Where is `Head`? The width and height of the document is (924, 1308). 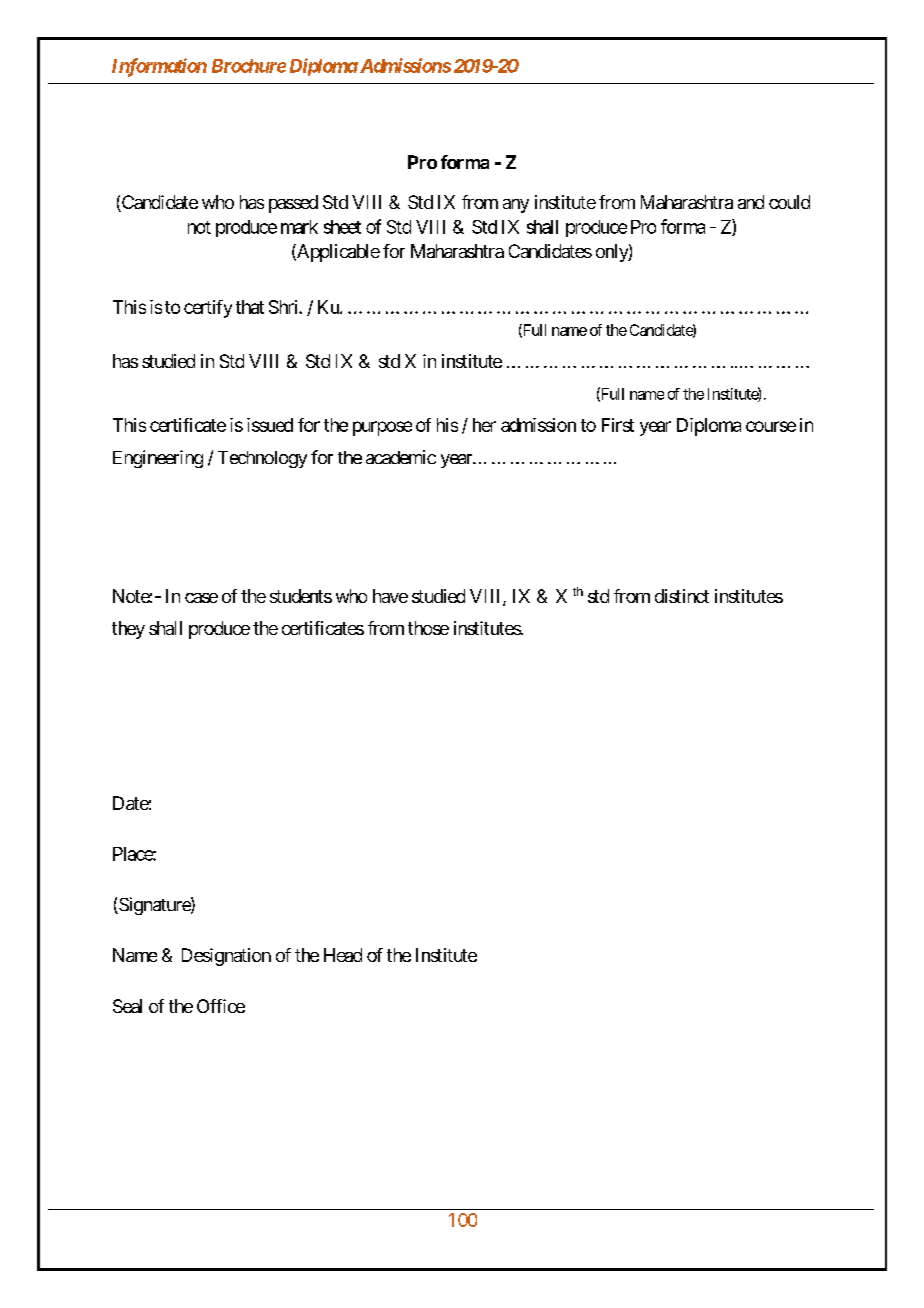 Head is located at coordinates (343, 955).
